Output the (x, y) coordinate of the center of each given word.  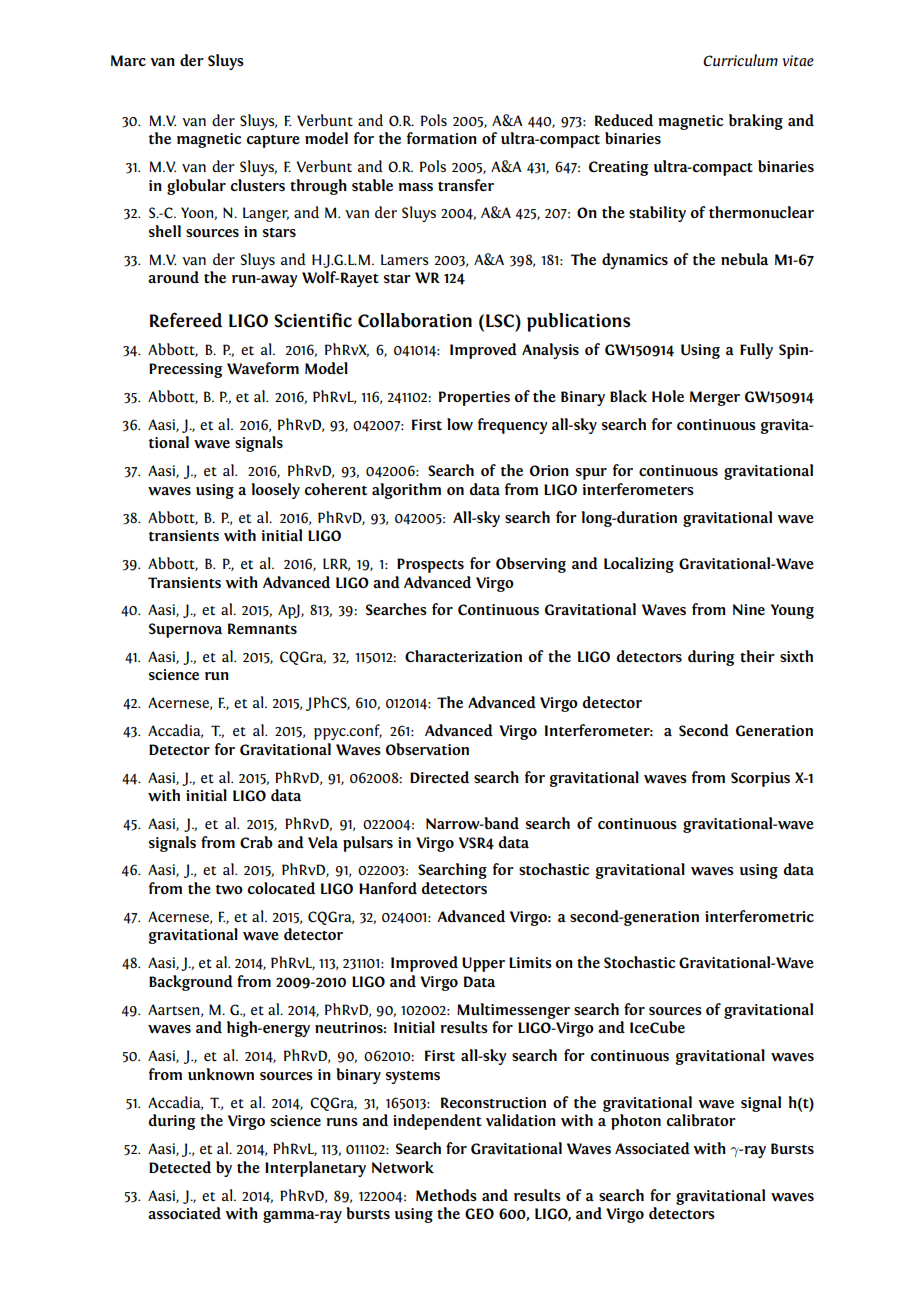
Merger (715, 398)
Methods (446, 1195)
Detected (180, 1167)
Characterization (463, 656)
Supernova (185, 630)
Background (191, 983)
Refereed (185, 320)
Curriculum (740, 60)
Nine (749, 609)
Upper (483, 964)
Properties (474, 398)
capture (273, 141)
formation (442, 138)
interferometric (759, 916)
